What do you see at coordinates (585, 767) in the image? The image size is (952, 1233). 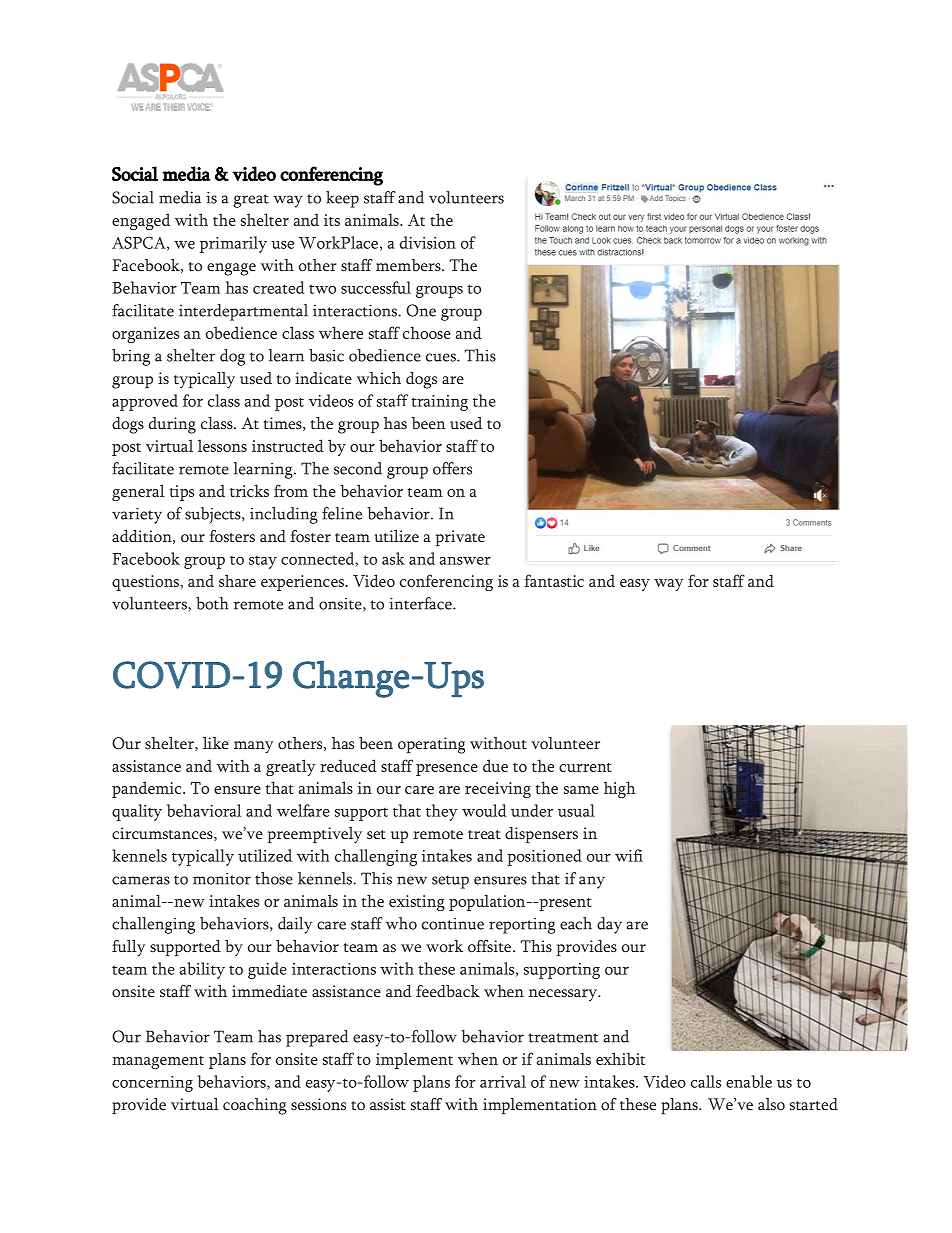 I see `current` at bounding box center [585, 767].
